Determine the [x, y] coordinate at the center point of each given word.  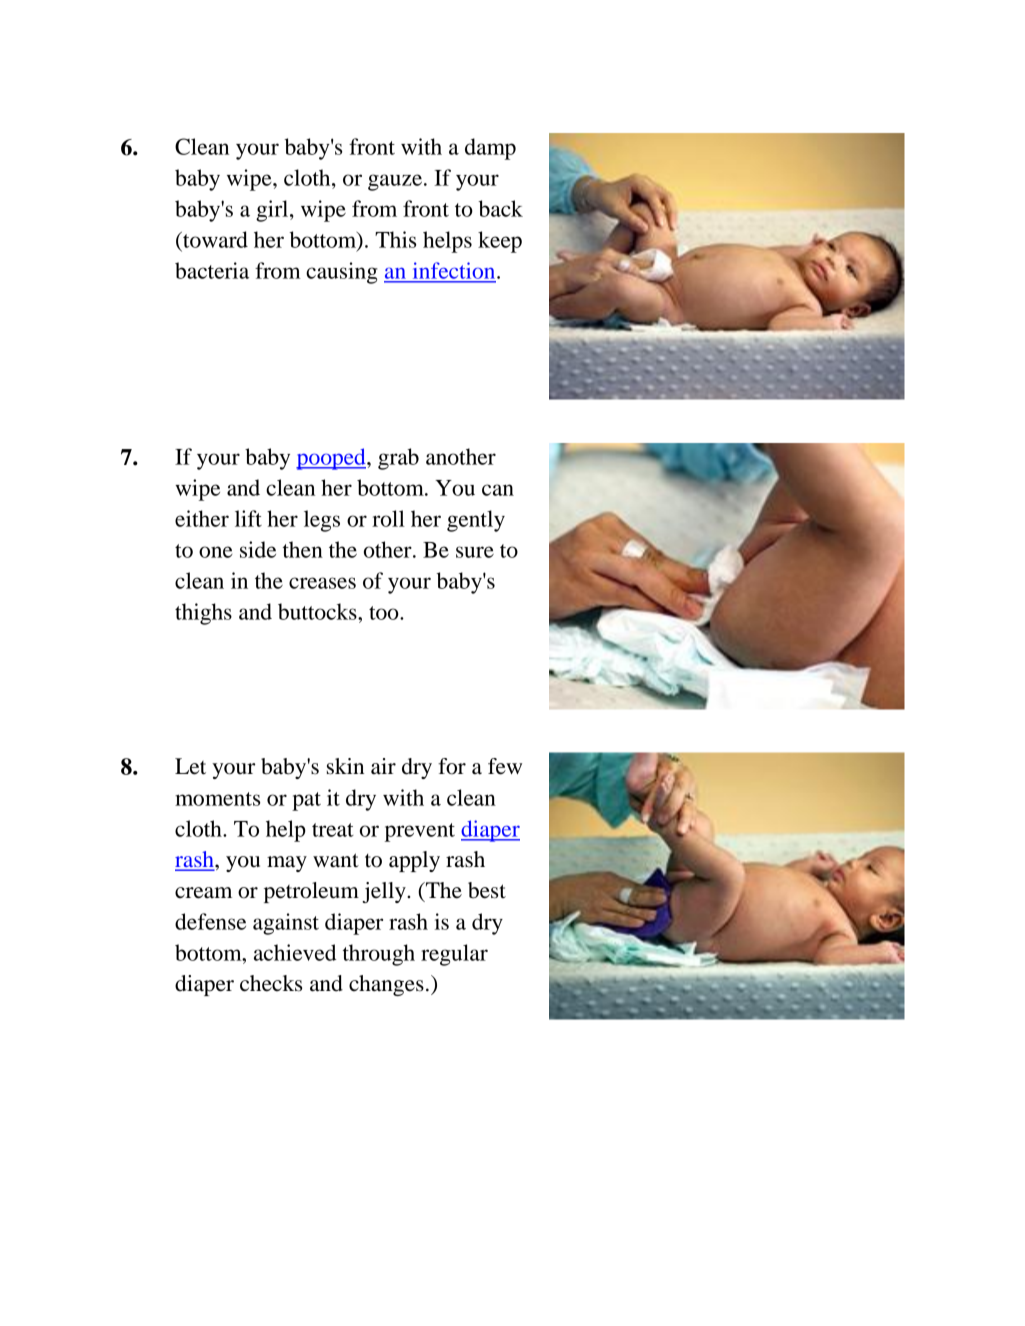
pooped [332, 459]
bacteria [212, 270]
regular [454, 955]
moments [217, 799]
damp [490, 149]
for [452, 766]
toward [214, 239]
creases [322, 583]
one [216, 552]
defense [210, 921]
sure [475, 552]
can [498, 490]
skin [345, 766]
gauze [395, 182]
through [379, 955]
